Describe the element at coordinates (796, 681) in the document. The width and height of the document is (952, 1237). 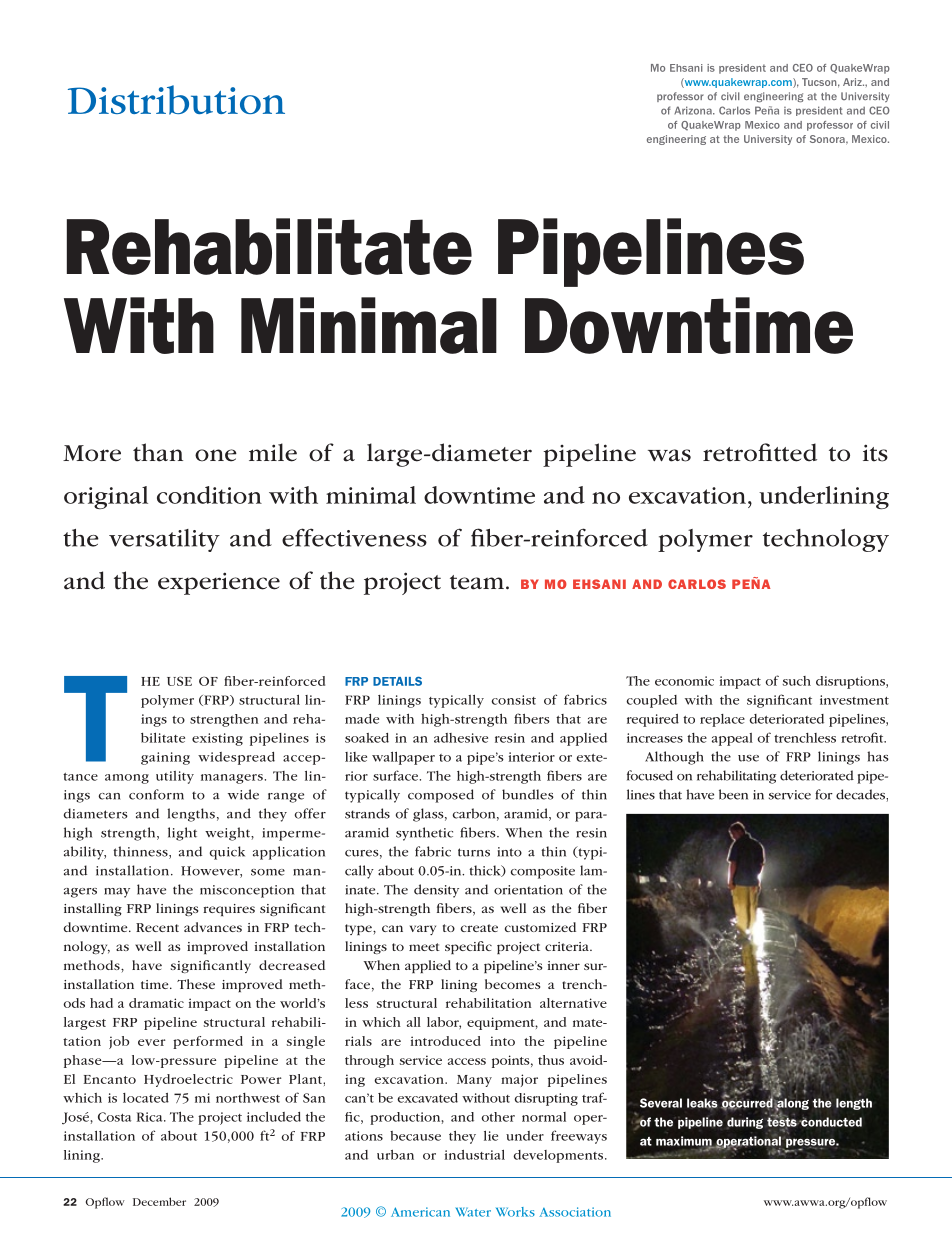
I see `such` at that location.
